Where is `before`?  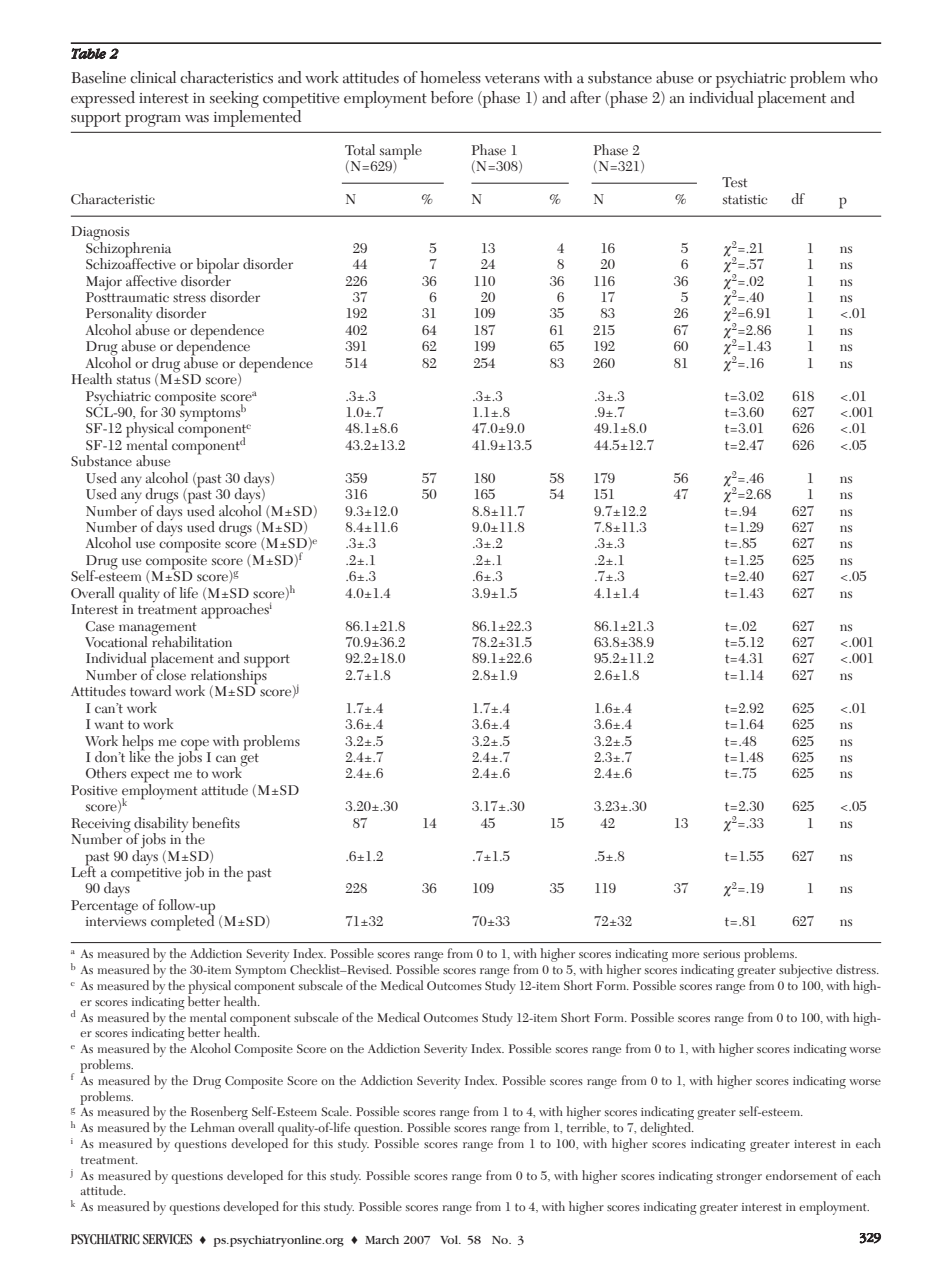 before is located at coordinates (452, 97).
